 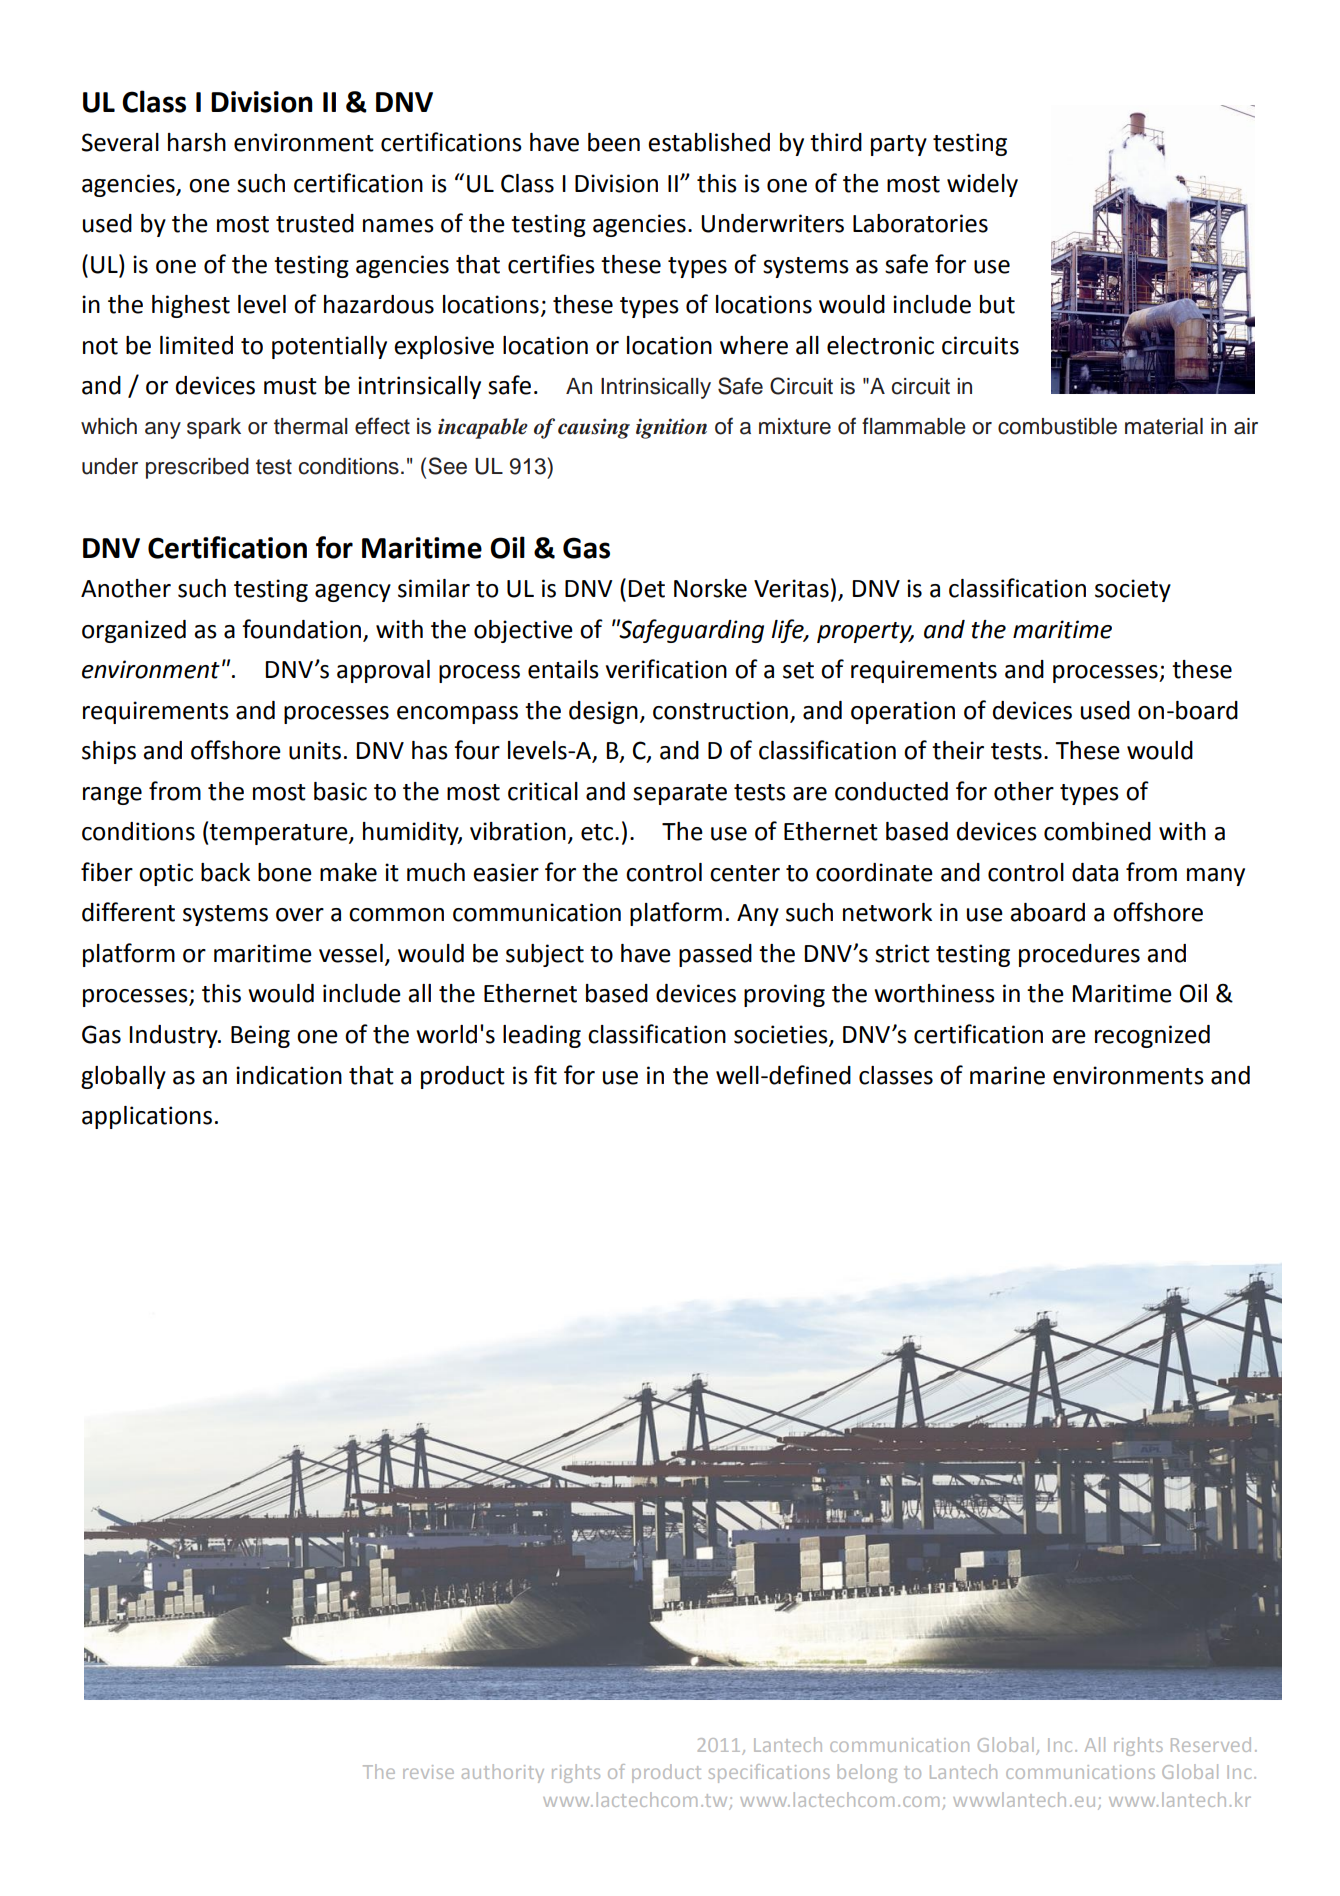 What do you see at coordinates (428, 1772) in the document?
I see `revise` at bounding box center [428, 1772].
